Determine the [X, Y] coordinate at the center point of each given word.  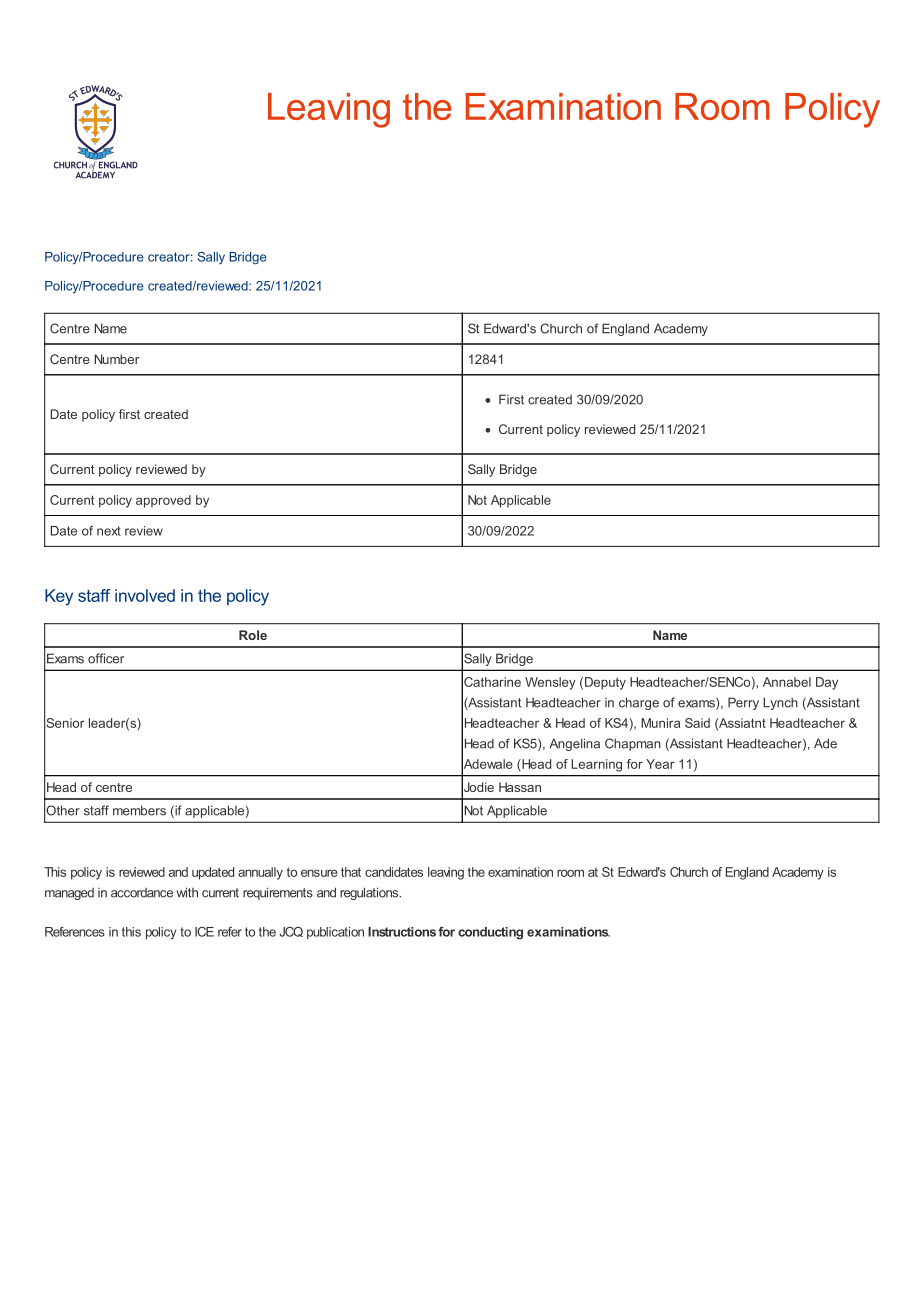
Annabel [787, 682]
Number [116, 359]
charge [639, 703]
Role [253, 635]
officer [106, 658]
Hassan [520, 787]
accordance [142, 893]
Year [660, 764]
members [139, 810]
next [109, 531]
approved [163, 501]
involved [145, 595]
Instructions [402, 932]
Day [827, 683]
